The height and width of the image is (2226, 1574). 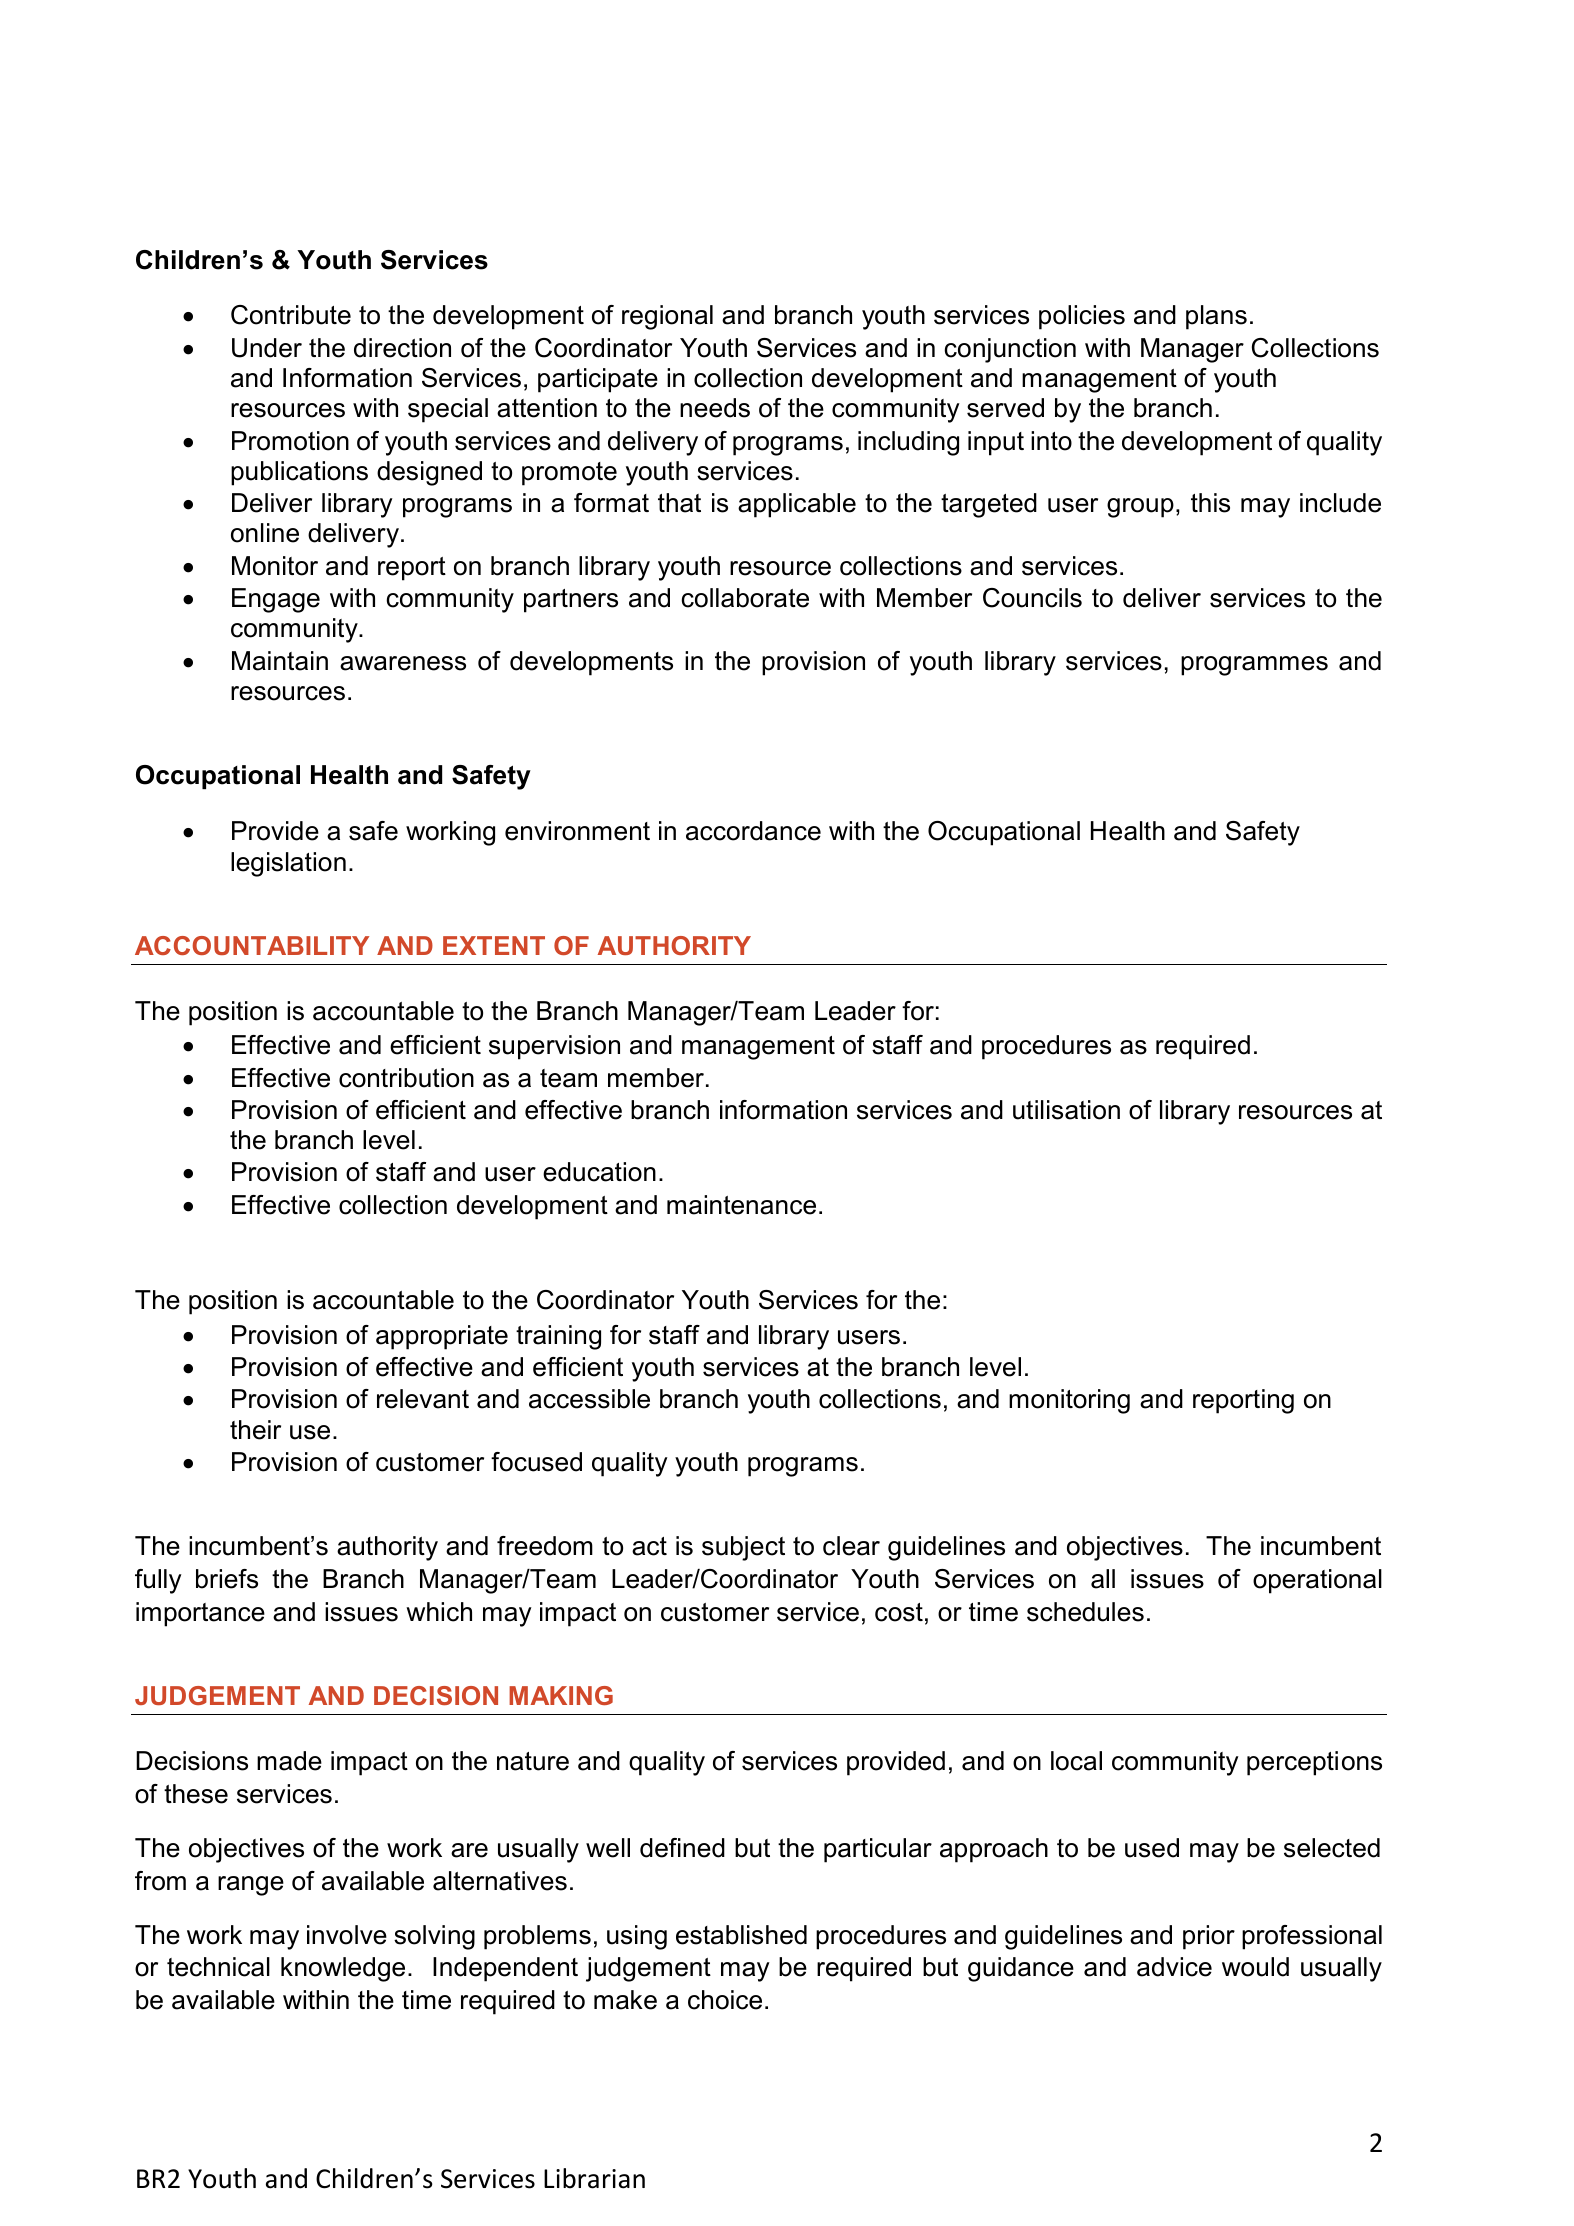 I want to click on needs, so click(x=715, y=408).
